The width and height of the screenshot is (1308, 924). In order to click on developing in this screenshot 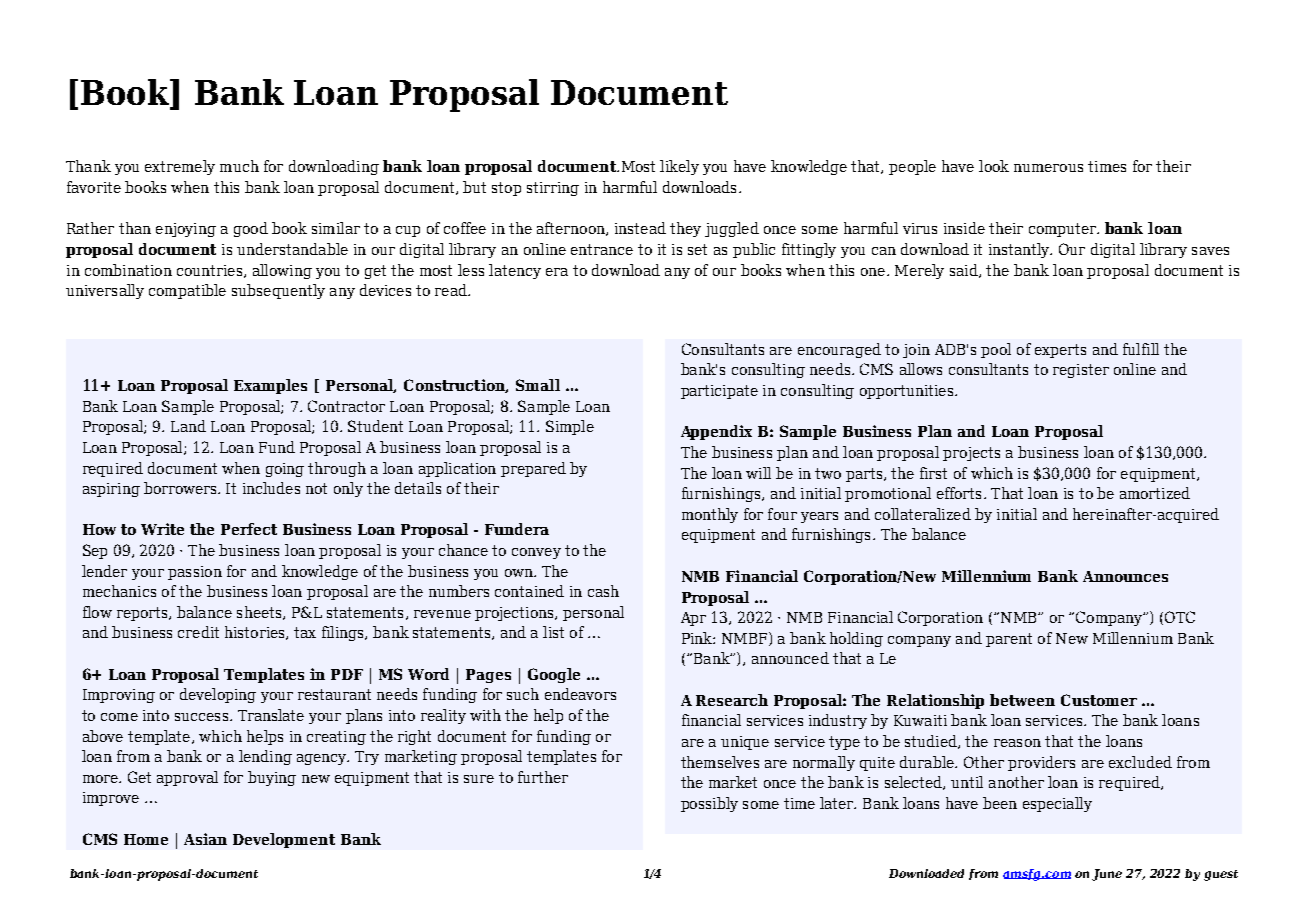, I will do `click(218, 695)`.
